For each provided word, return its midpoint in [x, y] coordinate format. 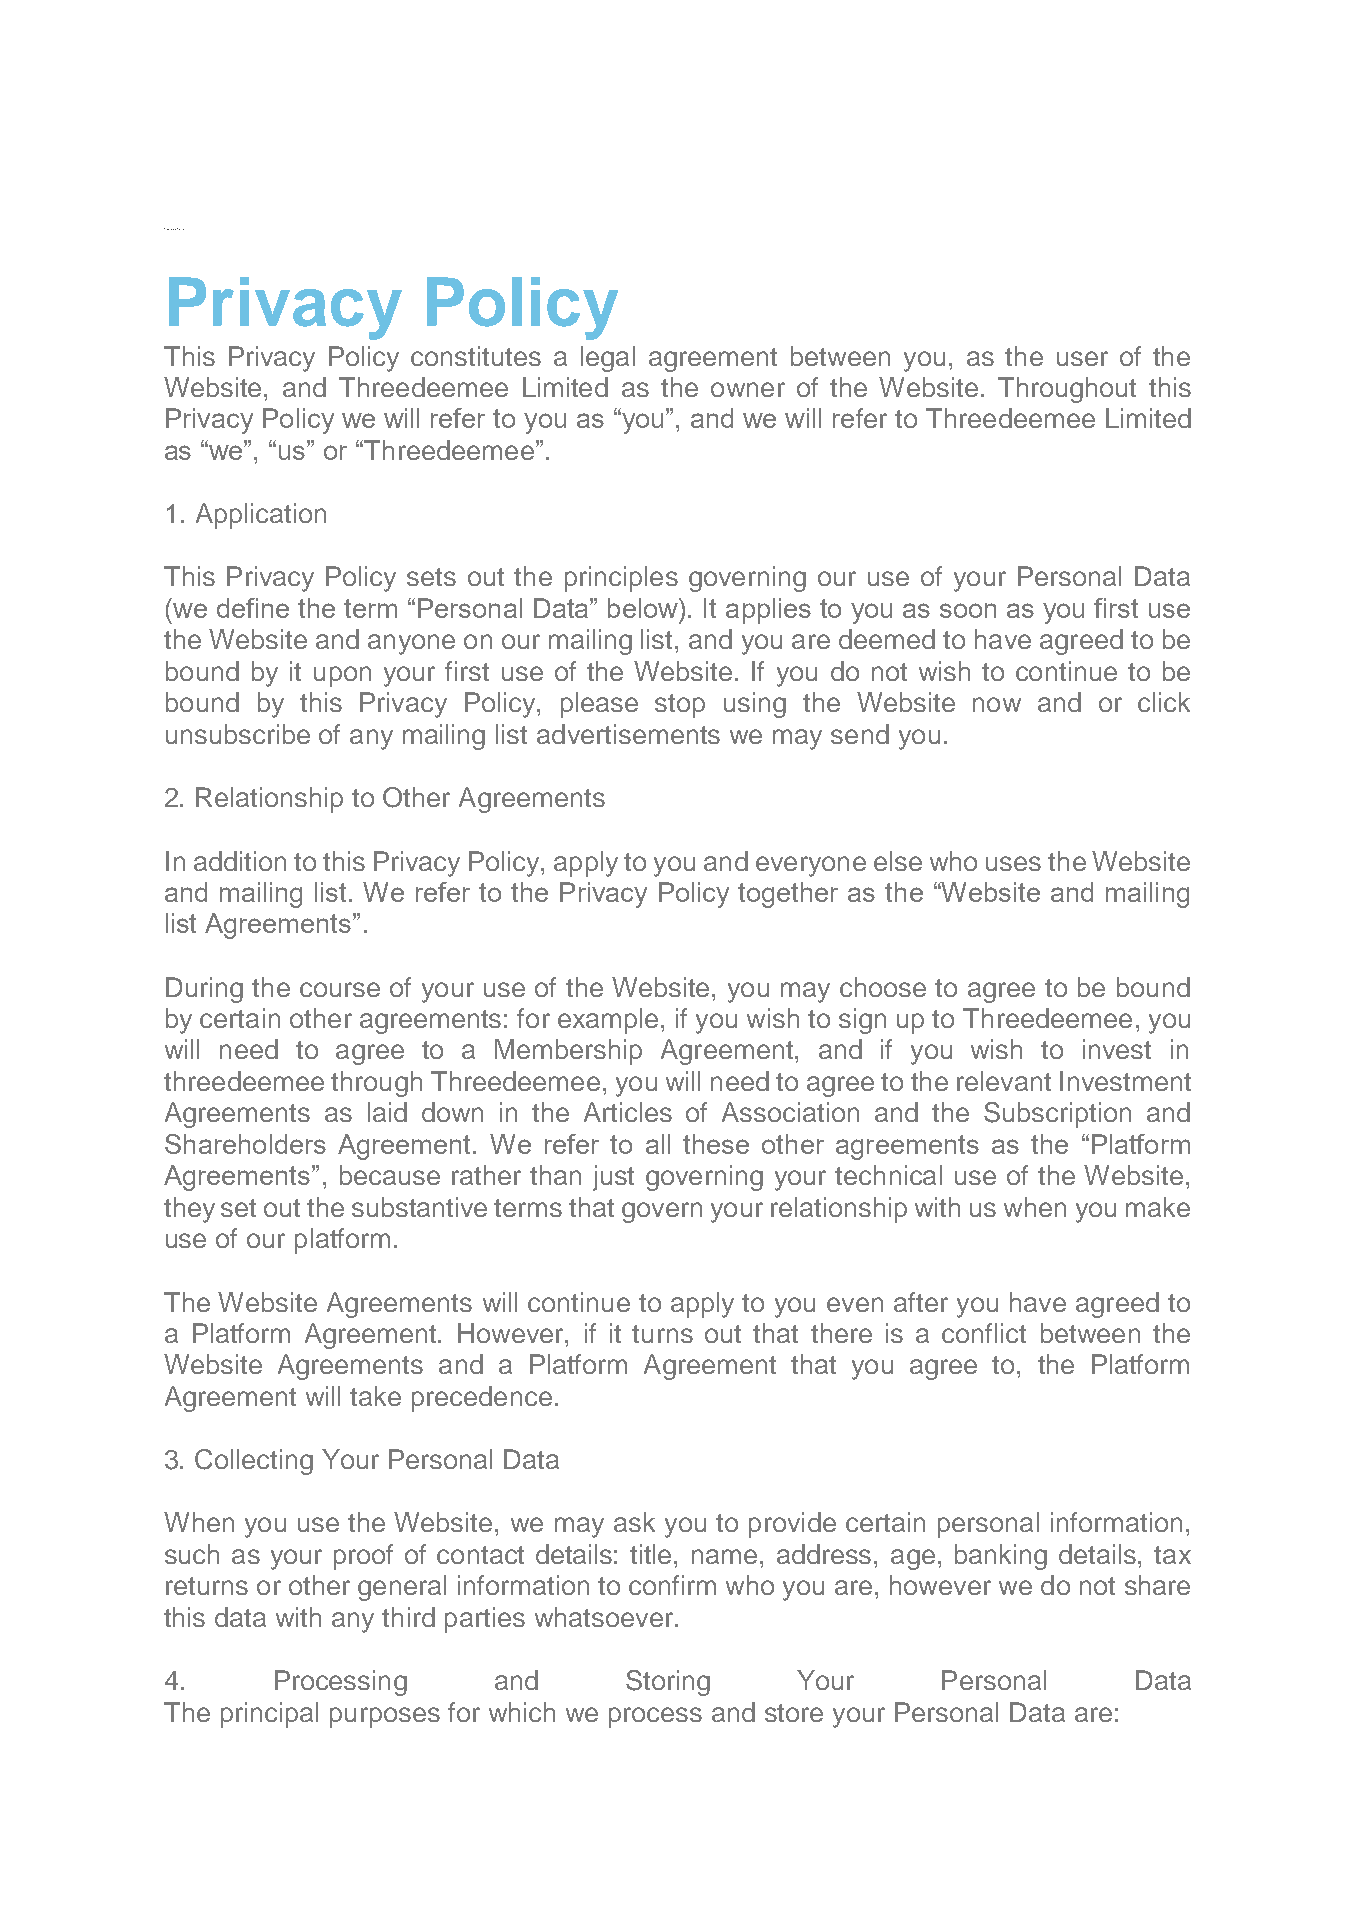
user [1082, 358]
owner [748, 389]
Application [261, 516]
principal [269, 1715]
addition [240, 861]
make [1158, 1207]
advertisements [628, 734]
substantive [419, 1207]
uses [1013, 863]
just [613, 1178]
